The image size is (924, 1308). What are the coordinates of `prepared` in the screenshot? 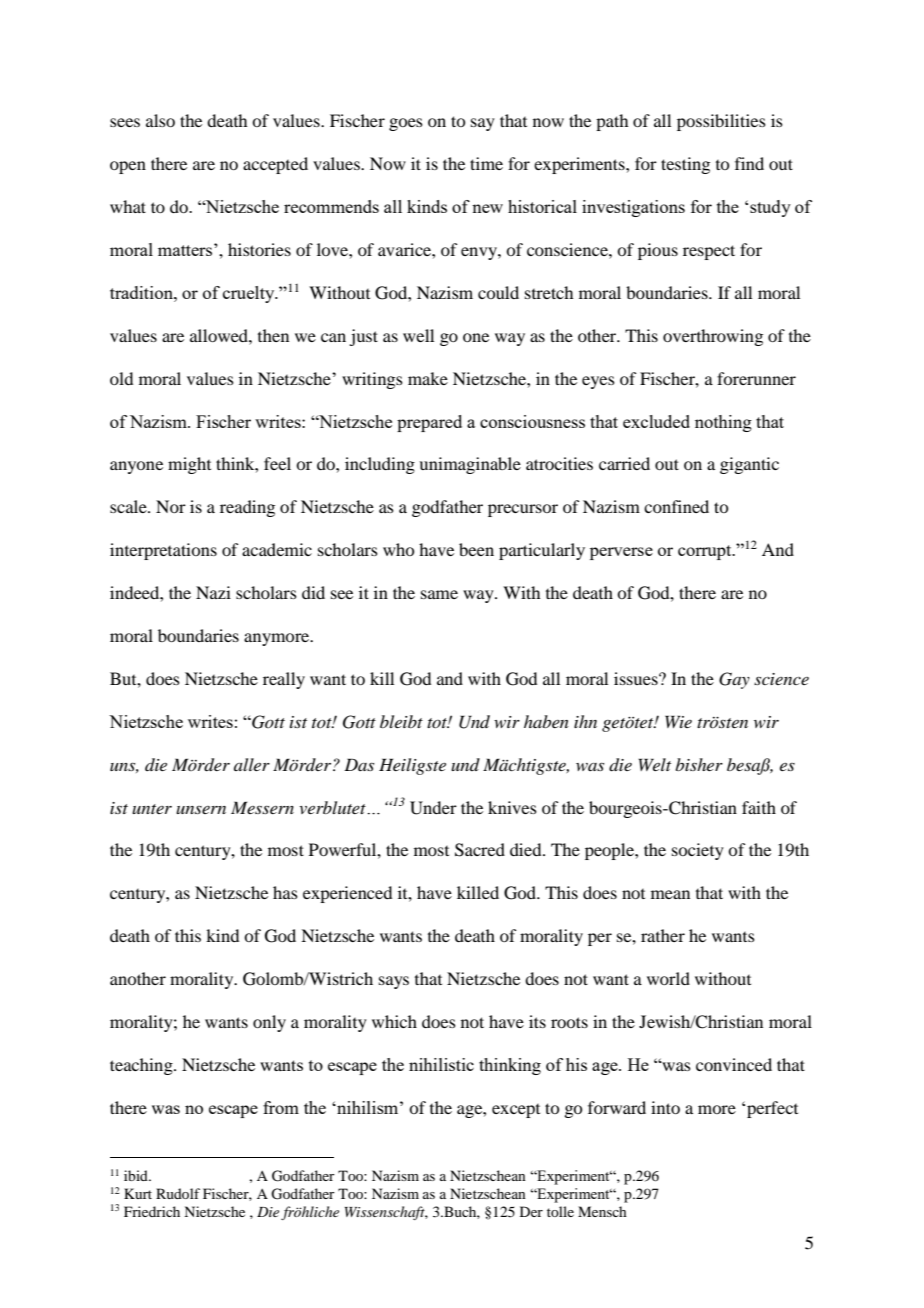 It's located at (429, 423).
